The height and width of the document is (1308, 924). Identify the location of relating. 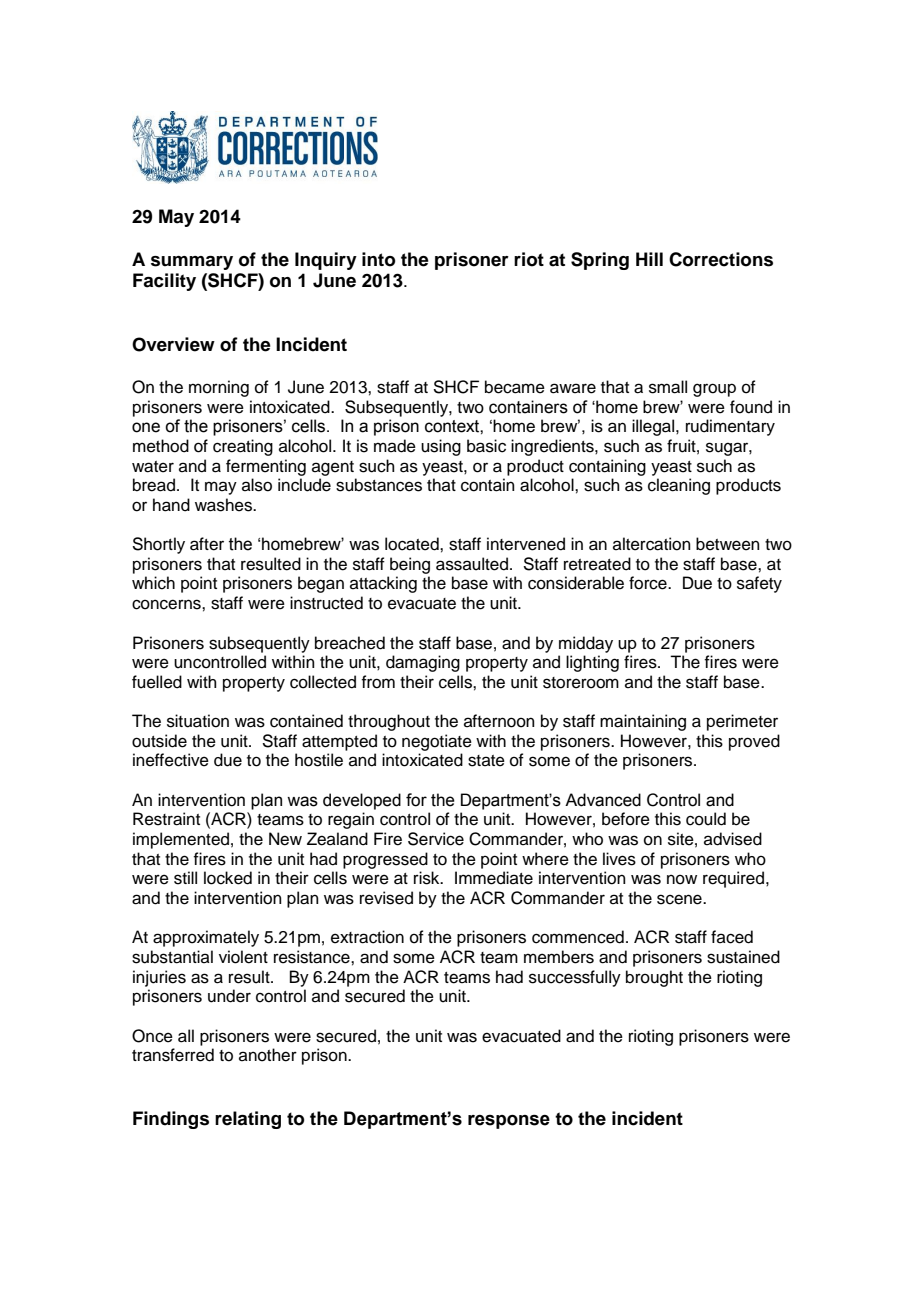
(248, 1120).
